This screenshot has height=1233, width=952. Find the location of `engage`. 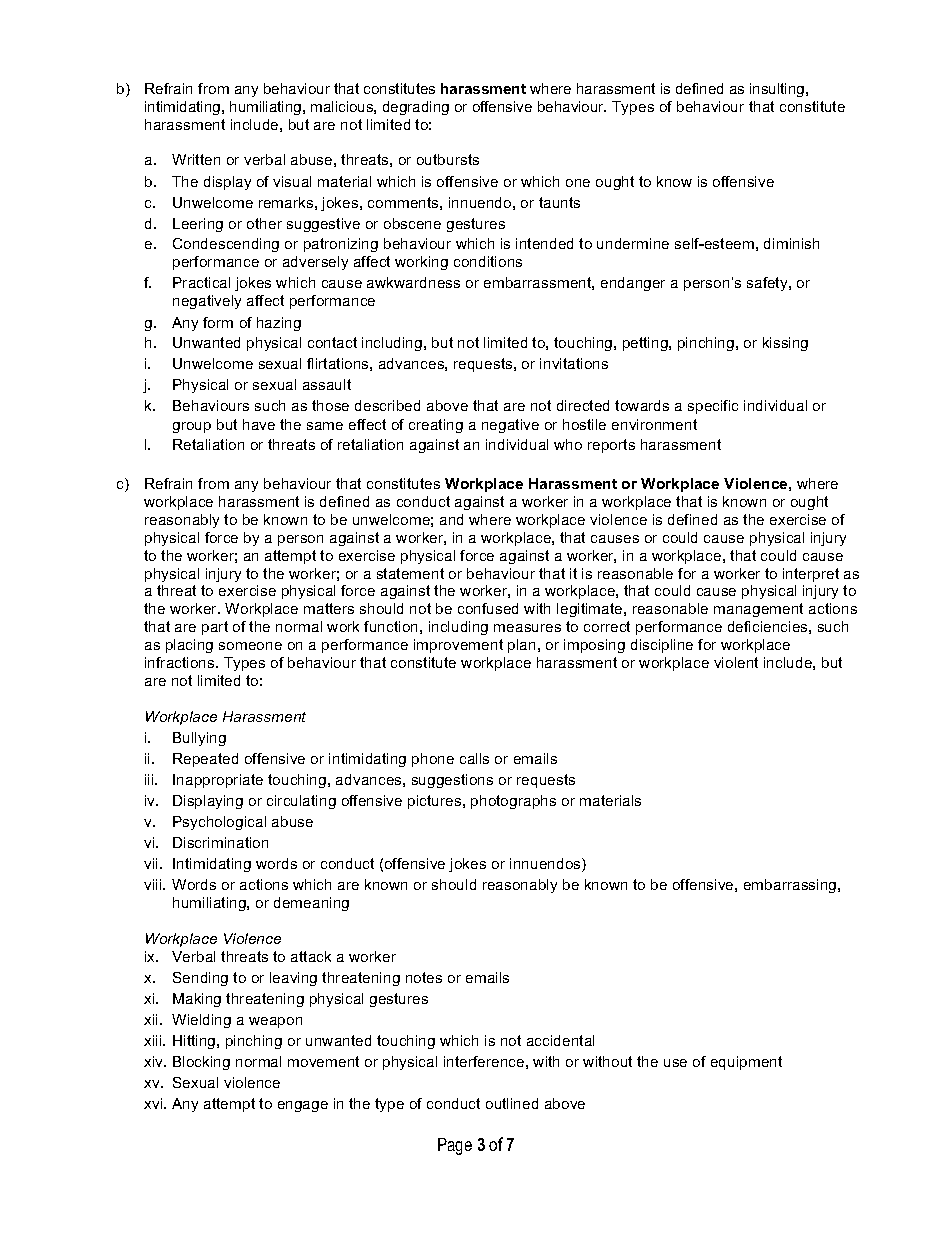

engage is located at coordinates (303, 1106).
